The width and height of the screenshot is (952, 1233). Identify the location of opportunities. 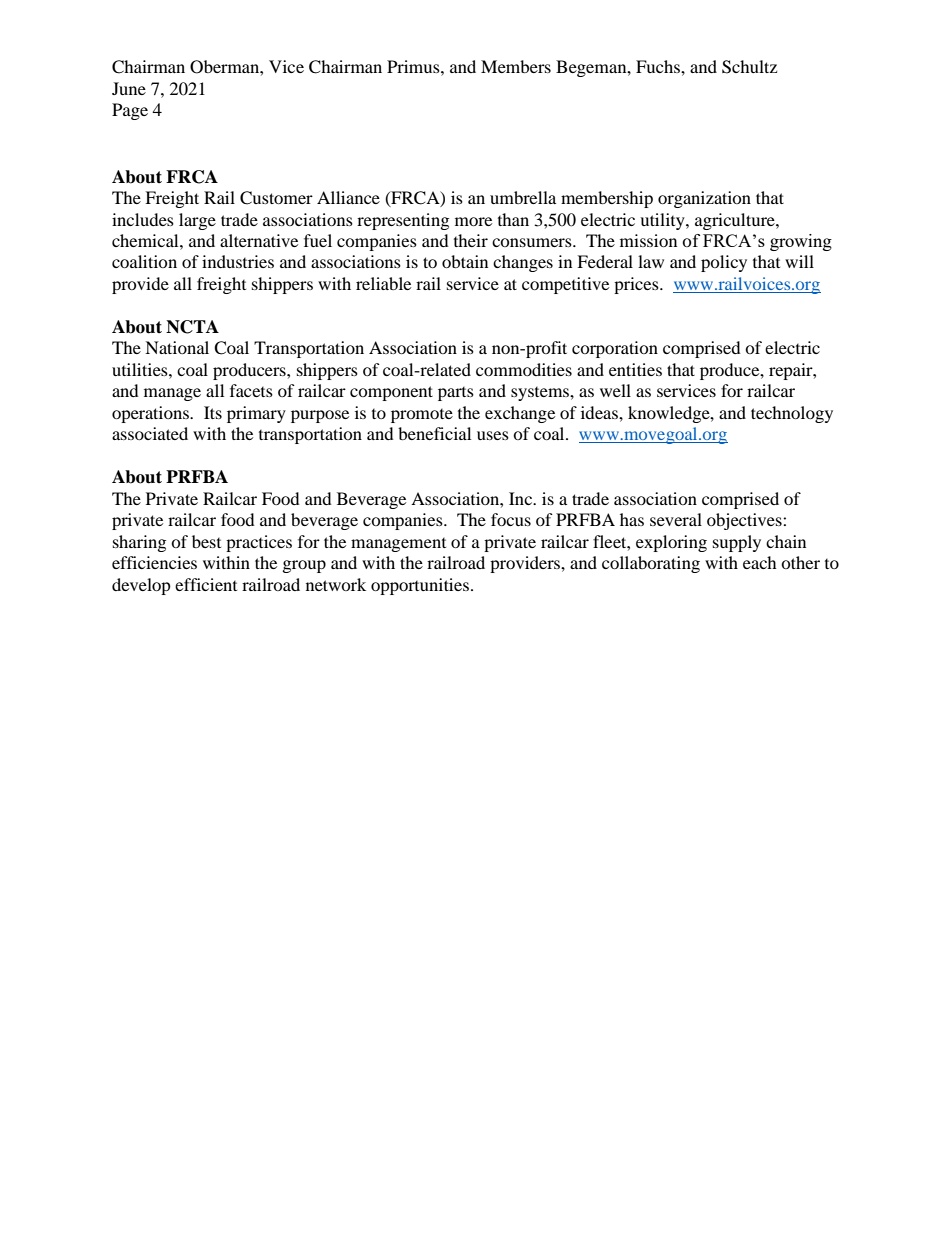
(420, 586).
